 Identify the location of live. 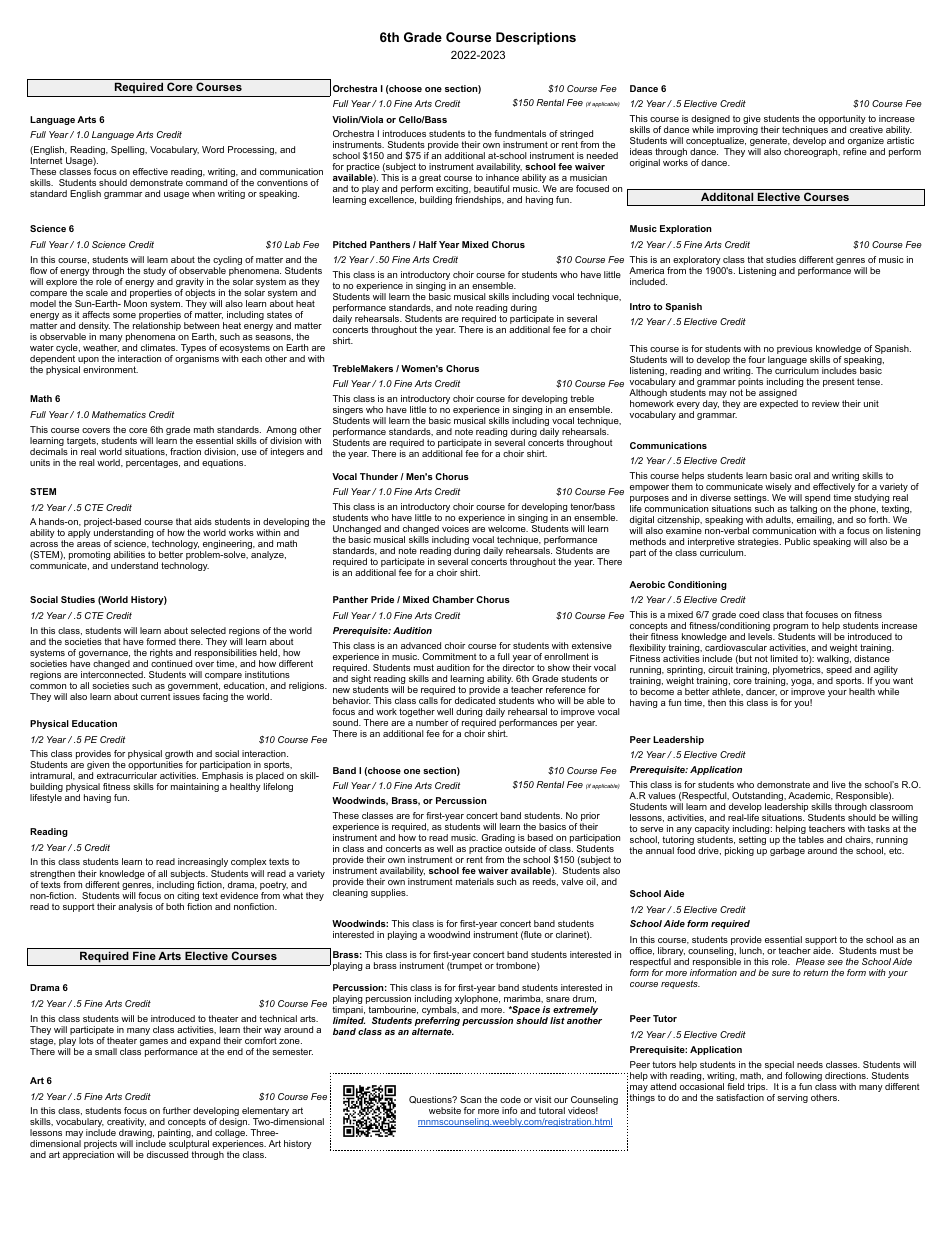
(839, 784).
